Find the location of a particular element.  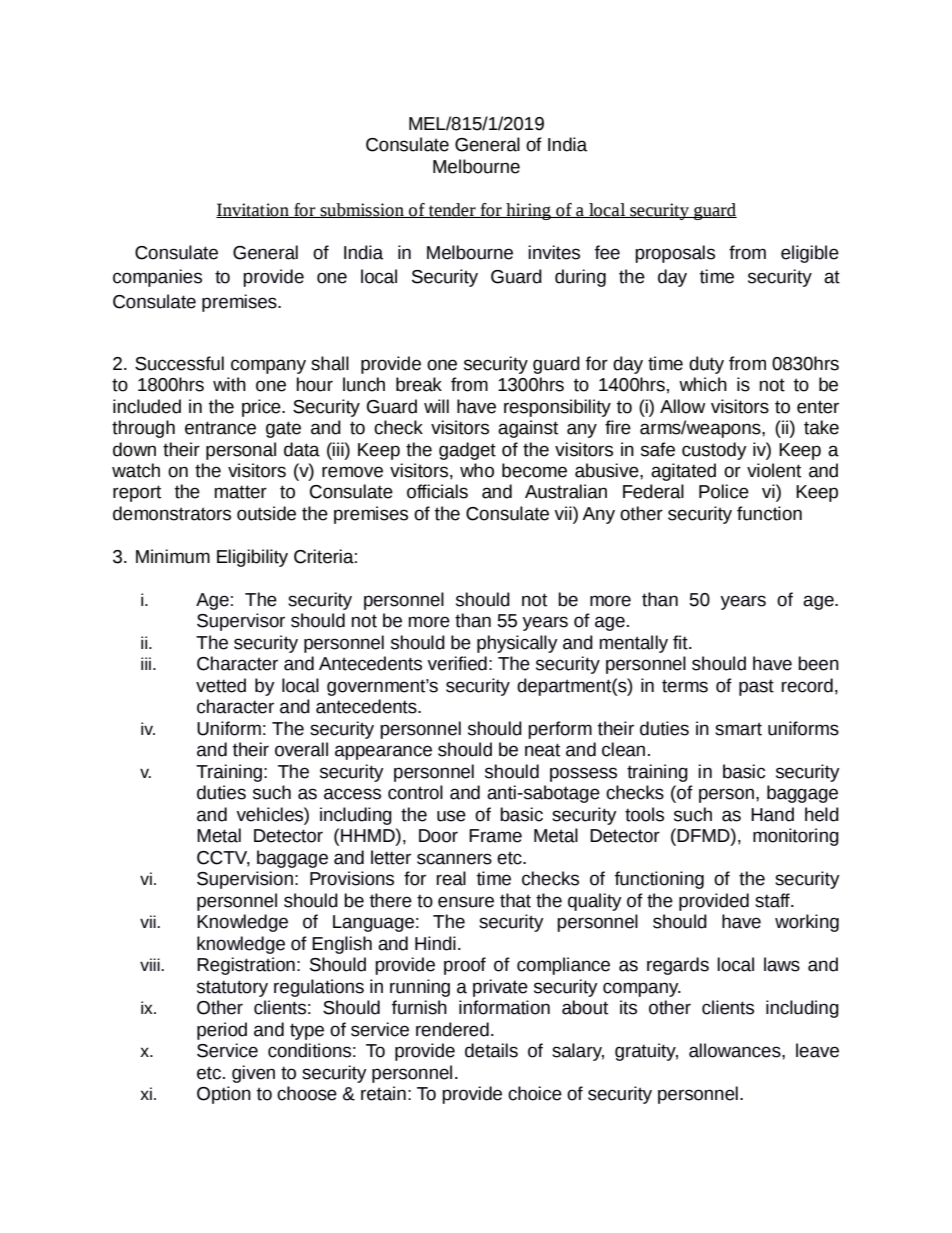

proposals is located at coordinates (675, 254).
